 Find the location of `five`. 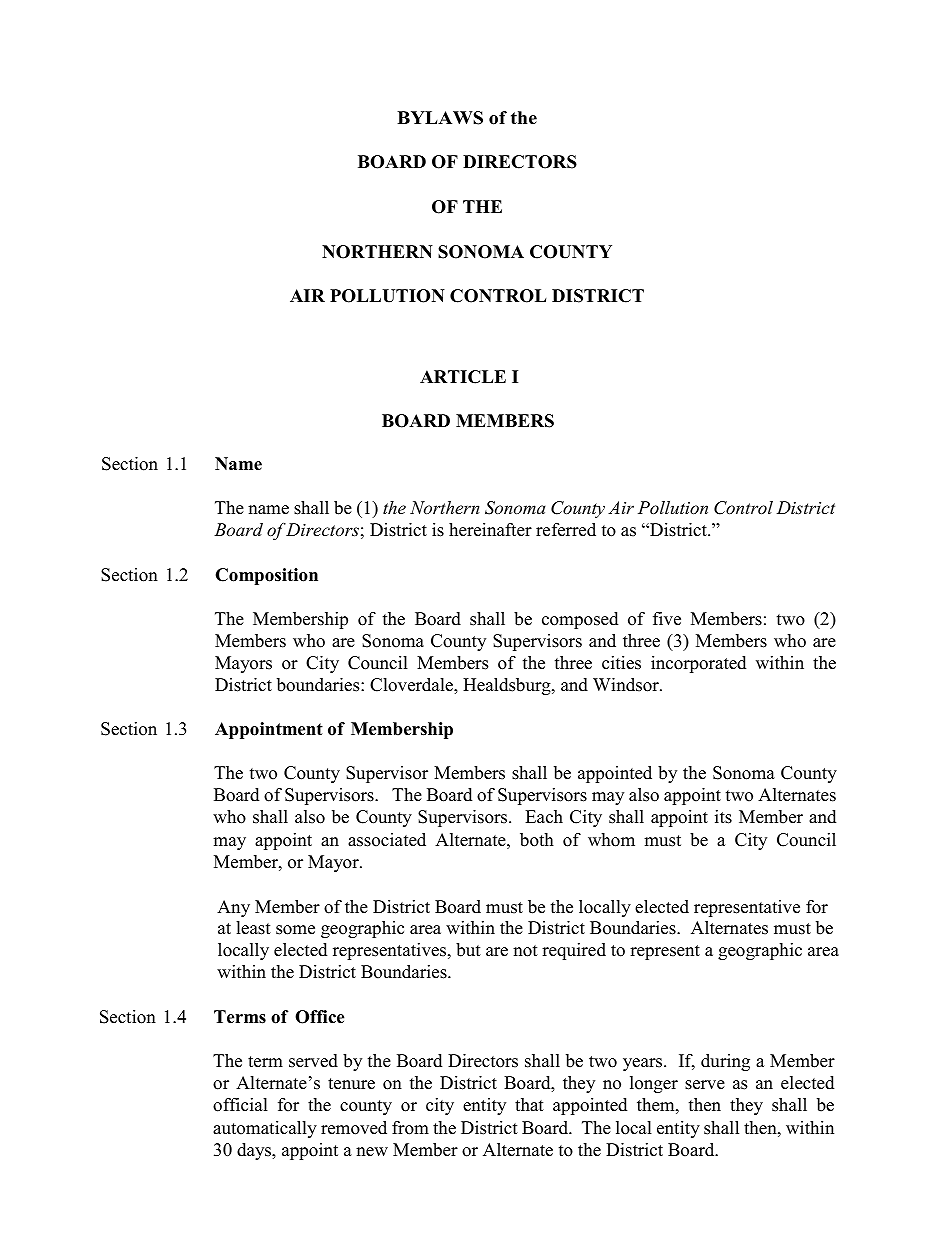

five is located at coordinates (667, 619).
